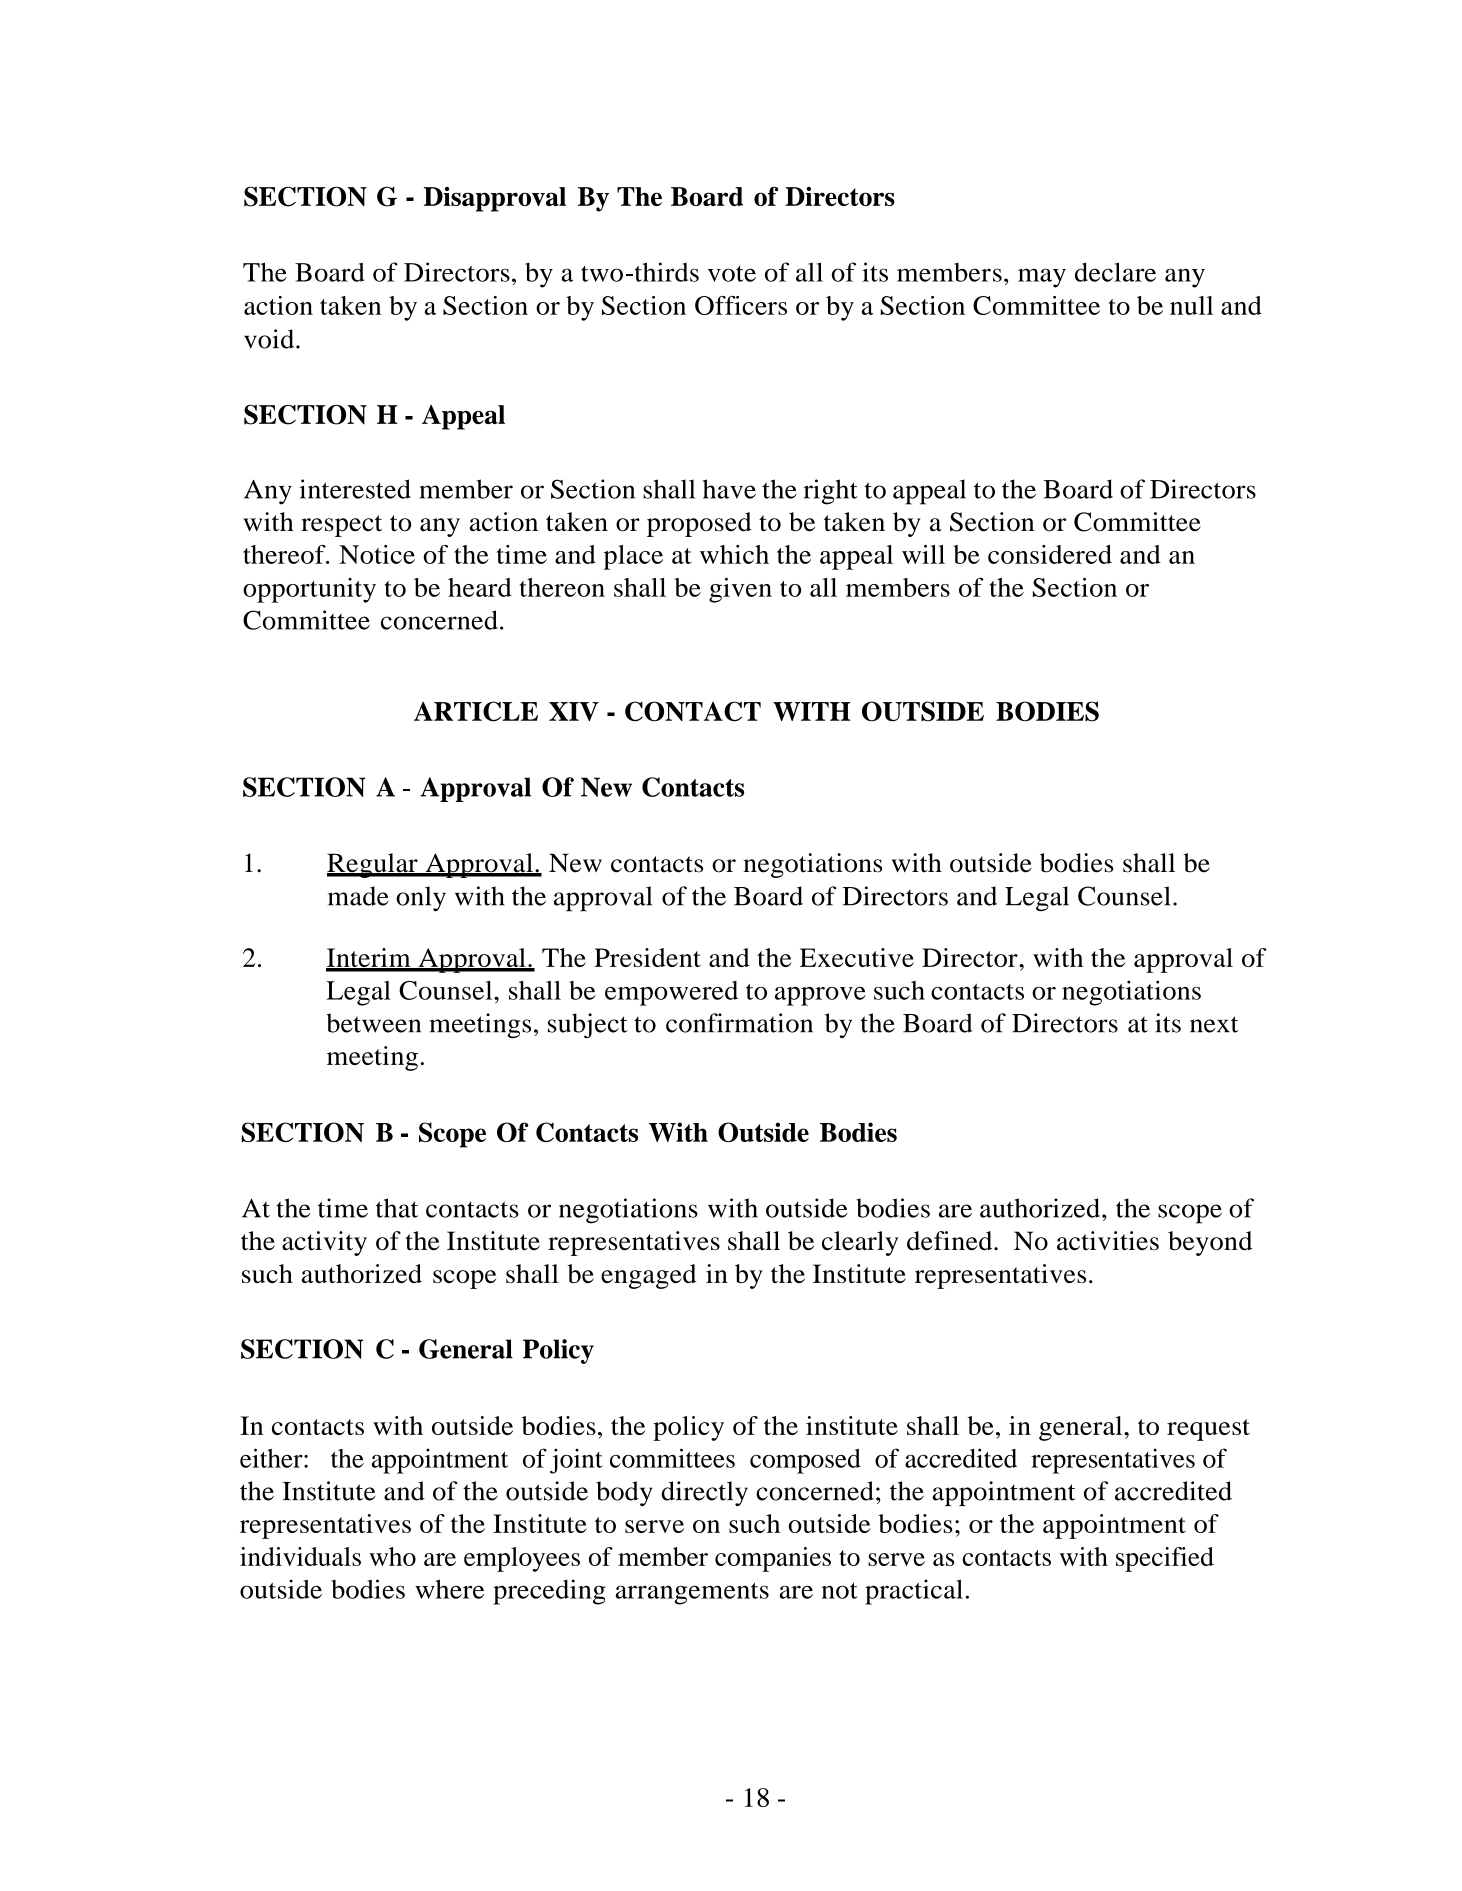 The height and width of the page is (1891, 1462). I want to click on activities, so click(1108, 1241).
